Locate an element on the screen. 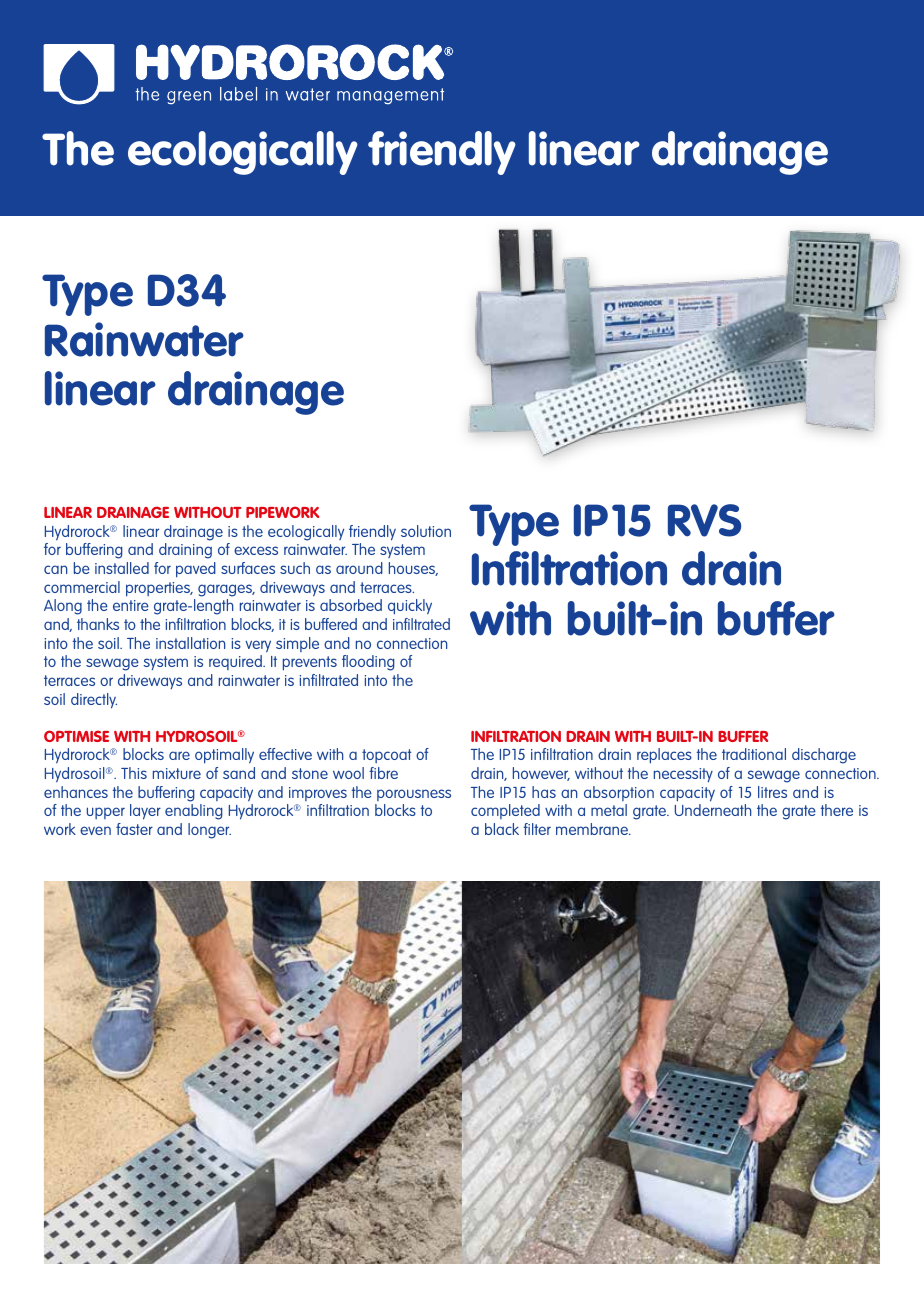 This screenshot has height=1308, width=924. installation is located at coordinates (190, 643).
